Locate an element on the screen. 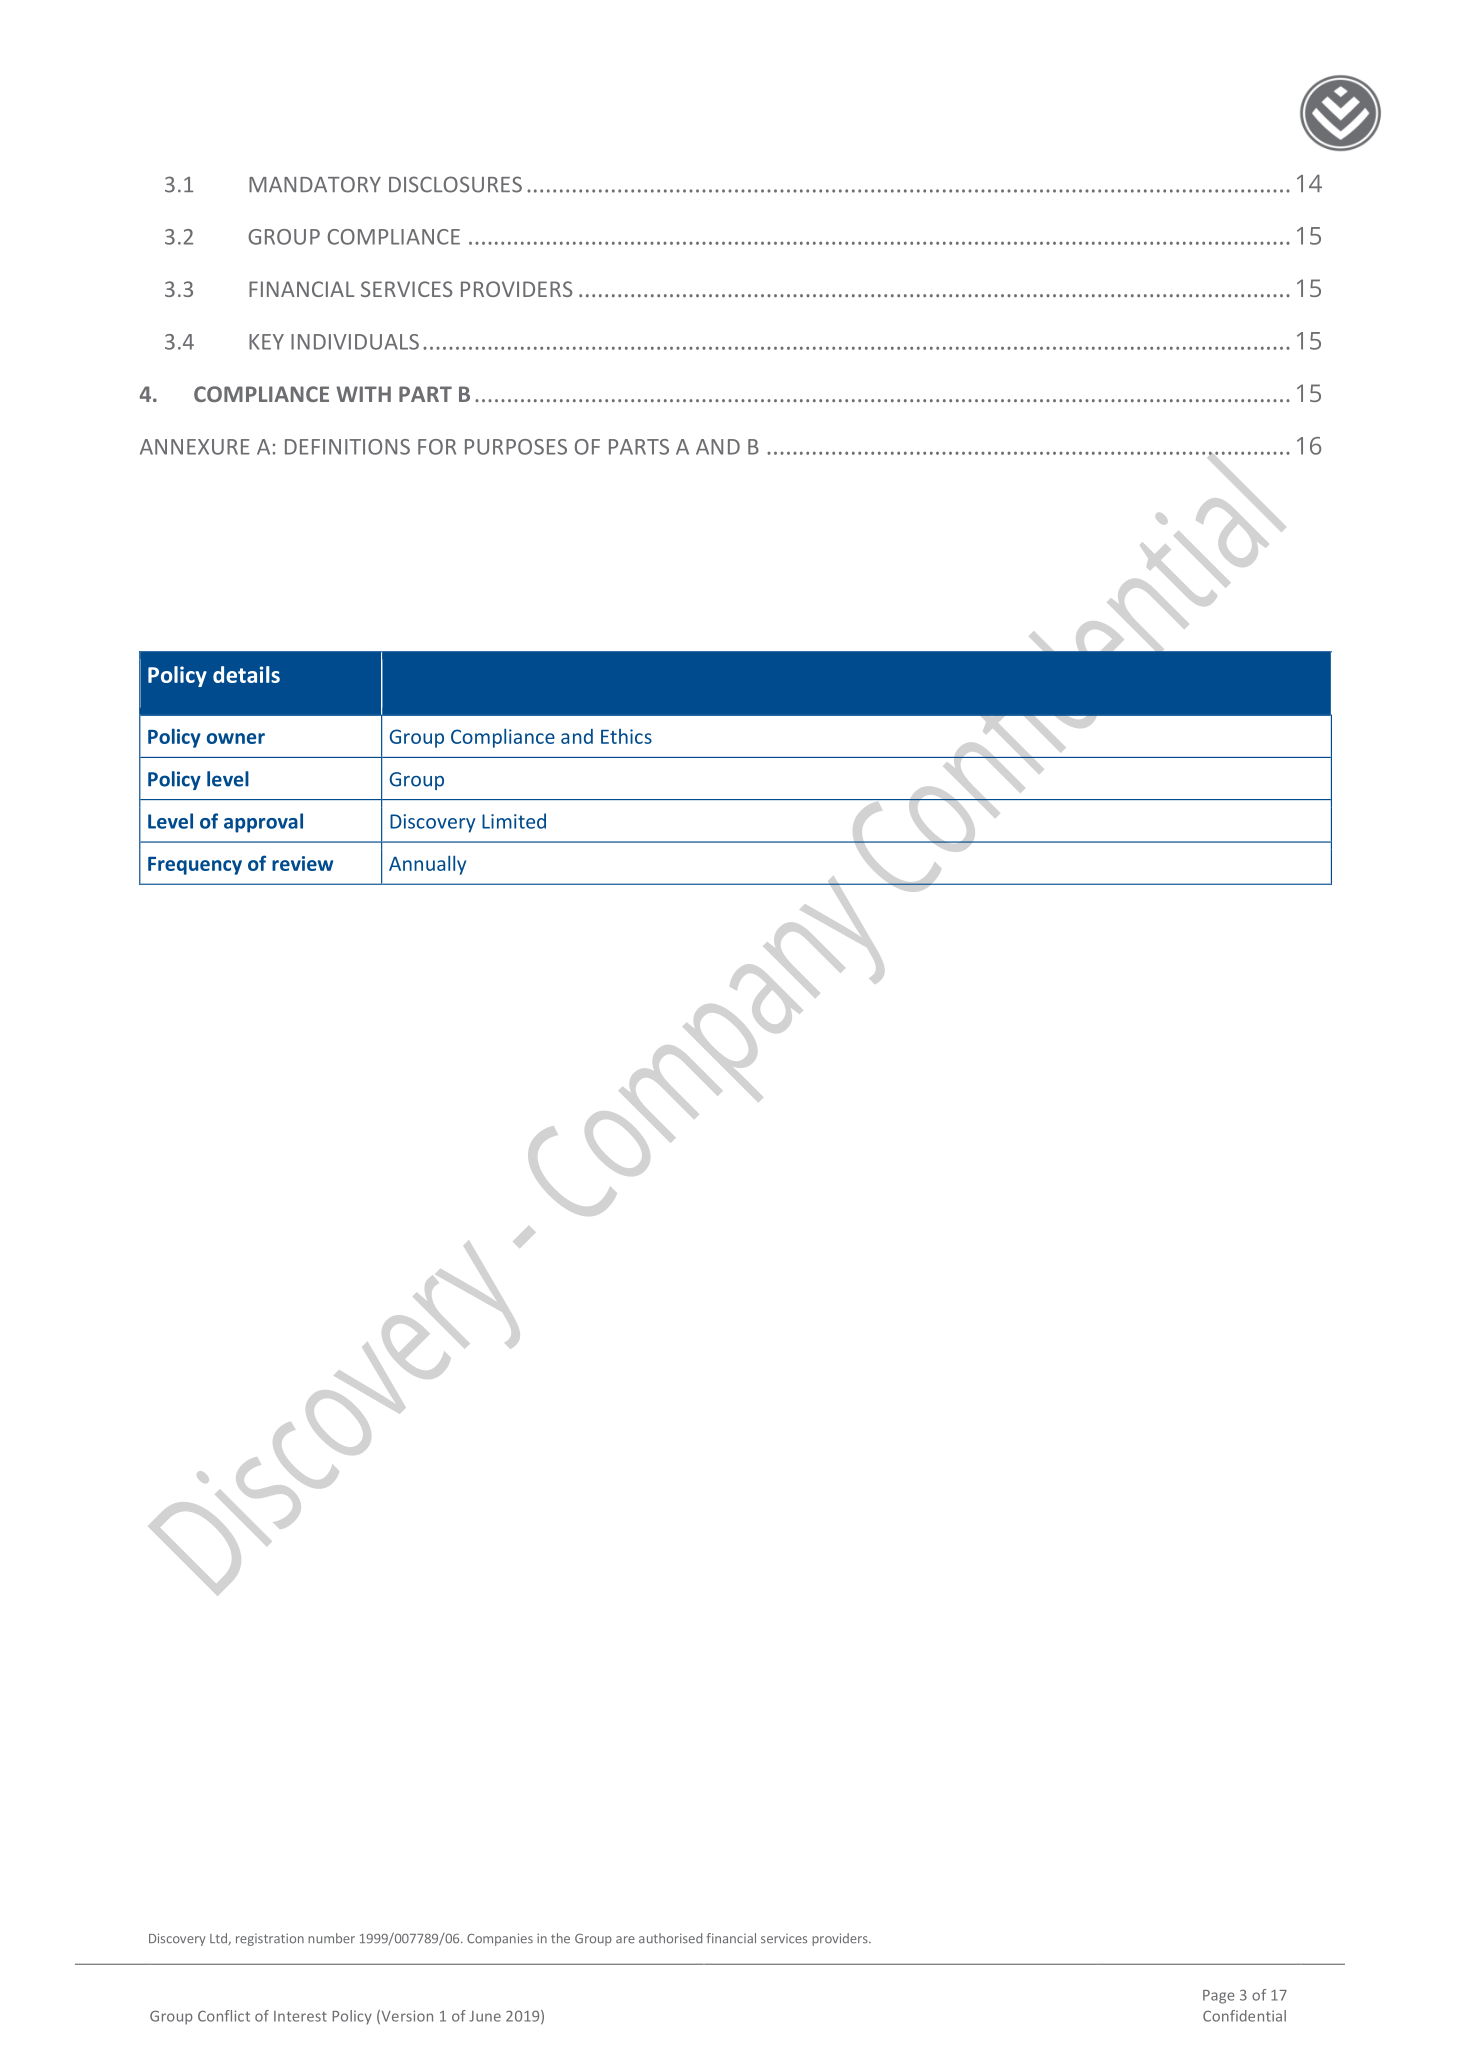 The image size is (1463, 2069). number is located at coordinates (331, 1938).
